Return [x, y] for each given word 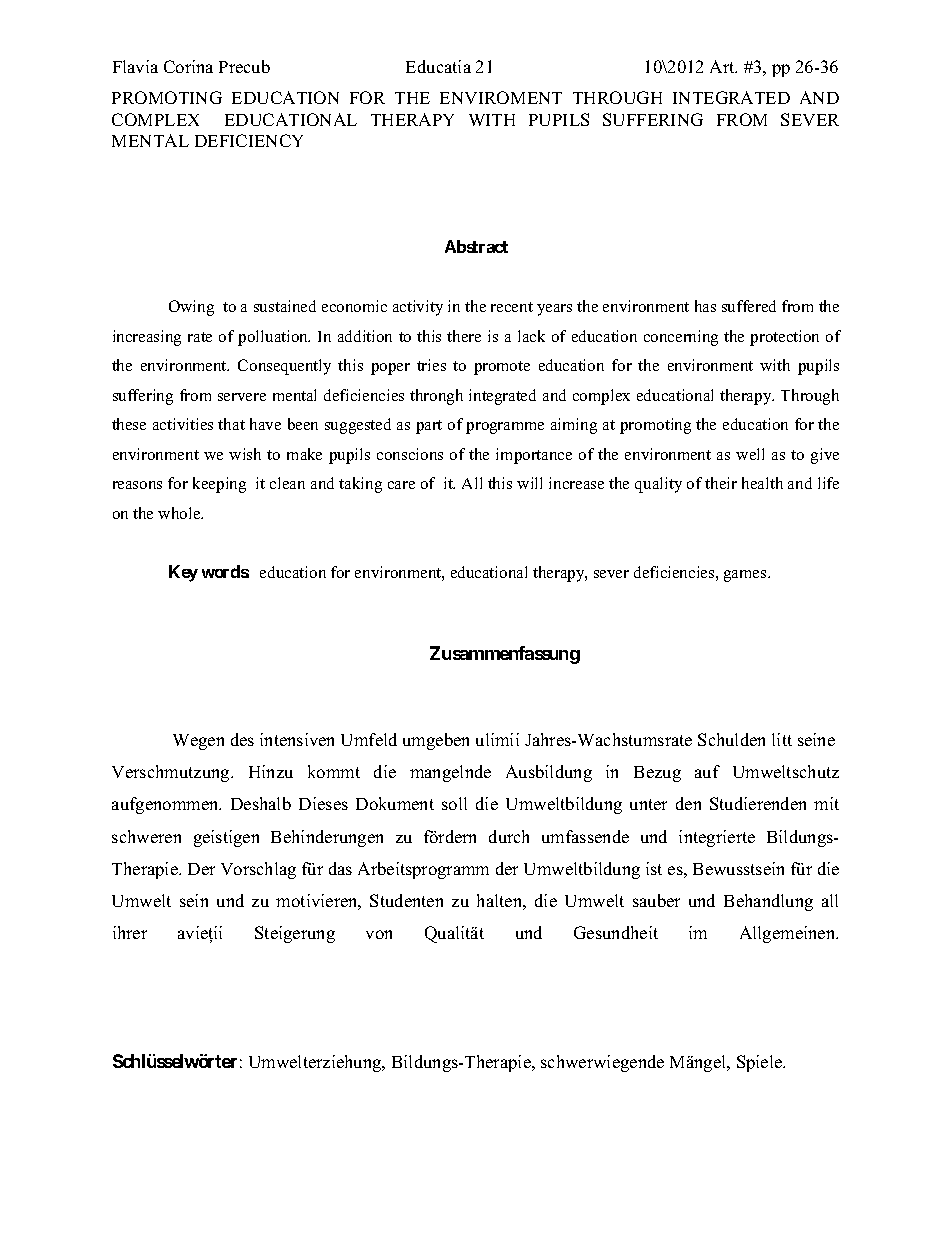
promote [502, 368]
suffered [749, 306]
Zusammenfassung [505, 655]
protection [784, 338]
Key [183, 573]
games [746, 576]
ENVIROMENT [501, 97]
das [340, 868]
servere [242, 397]
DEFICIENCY [249, 140]
